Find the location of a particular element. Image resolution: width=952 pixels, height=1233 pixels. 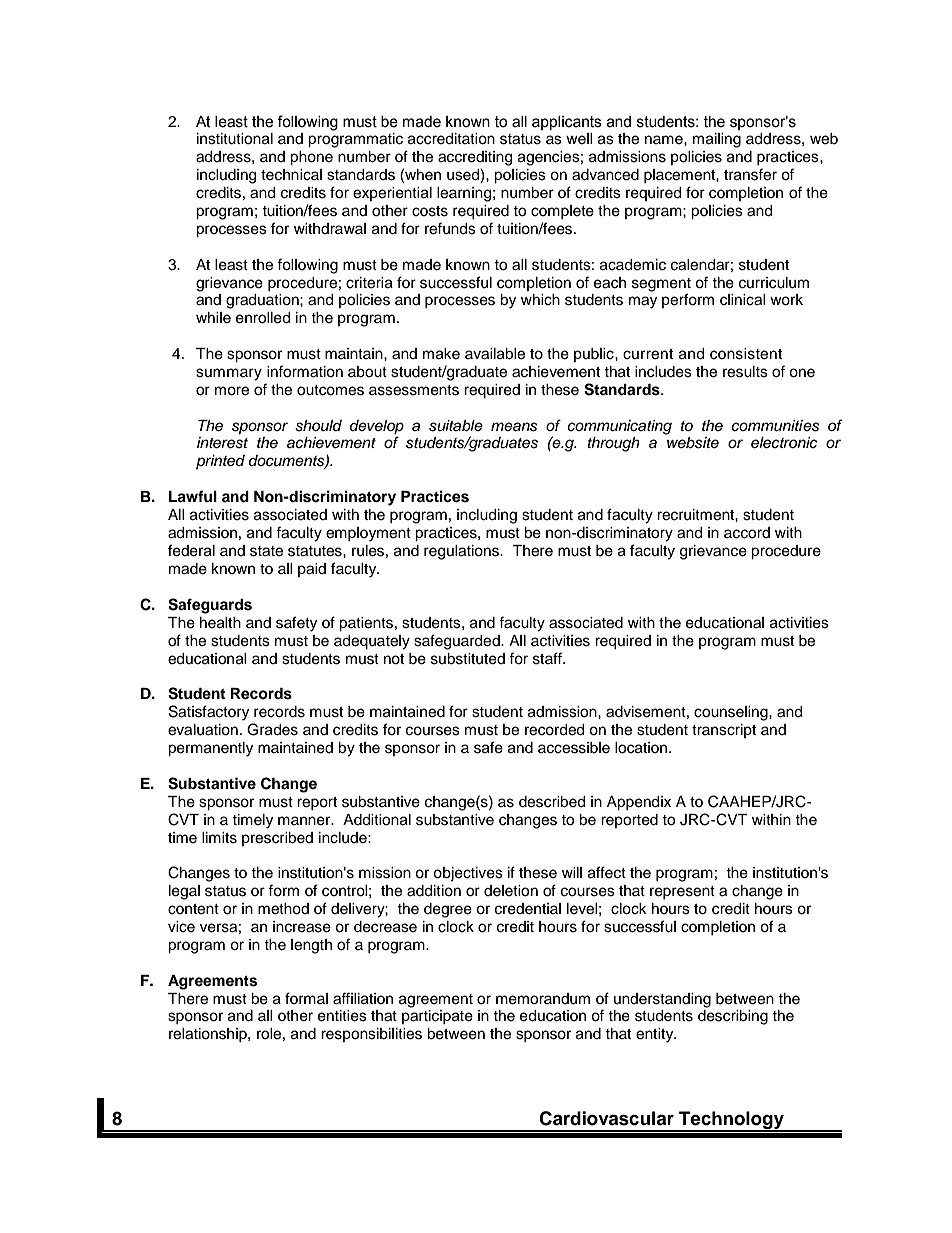

entities is located at coordinates (342, 1016).
